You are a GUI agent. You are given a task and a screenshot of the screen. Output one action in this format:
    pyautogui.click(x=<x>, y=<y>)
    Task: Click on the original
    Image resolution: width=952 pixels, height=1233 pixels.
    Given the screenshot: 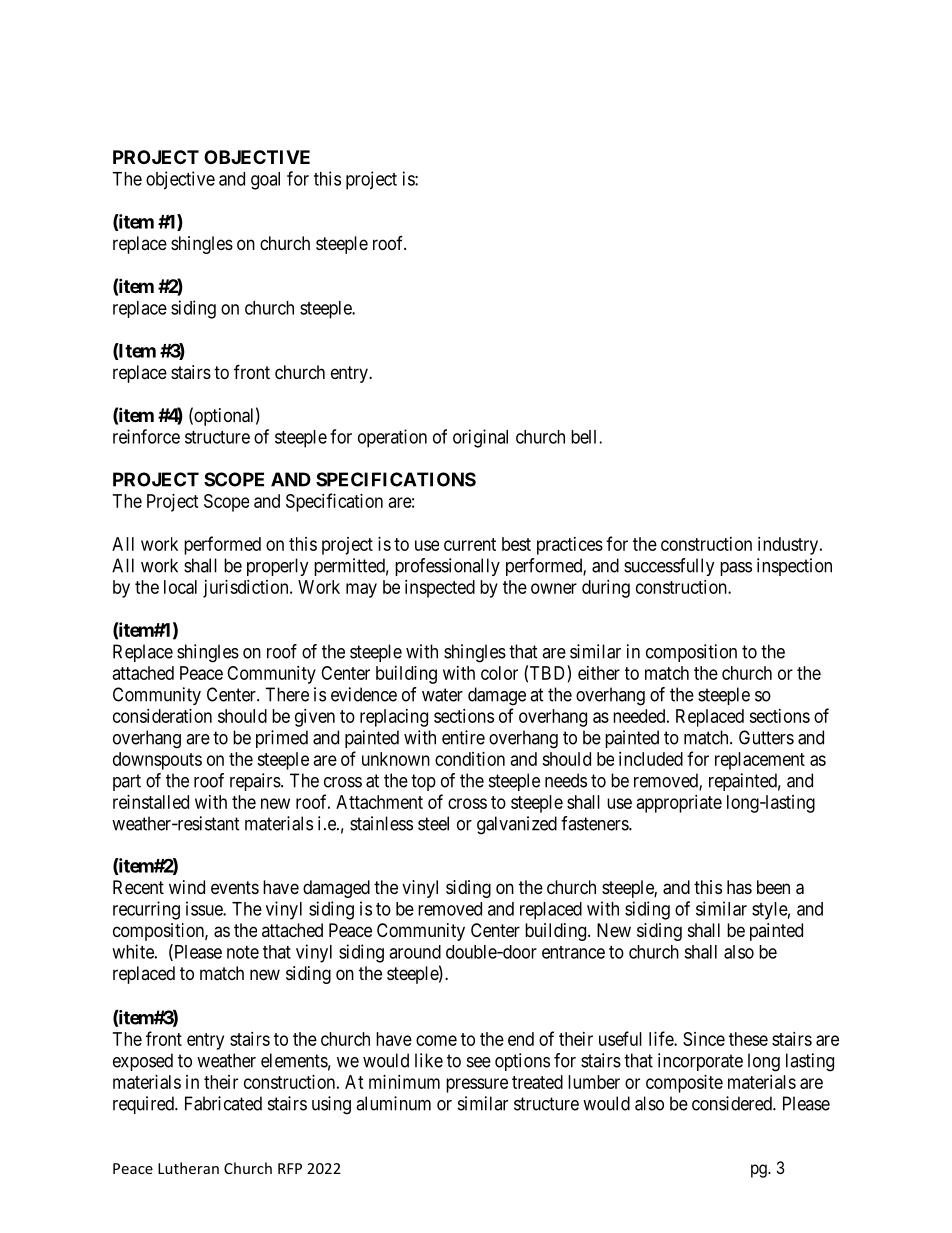 What is the action you would take?
    pyautogui.click(x=480, y=438)
